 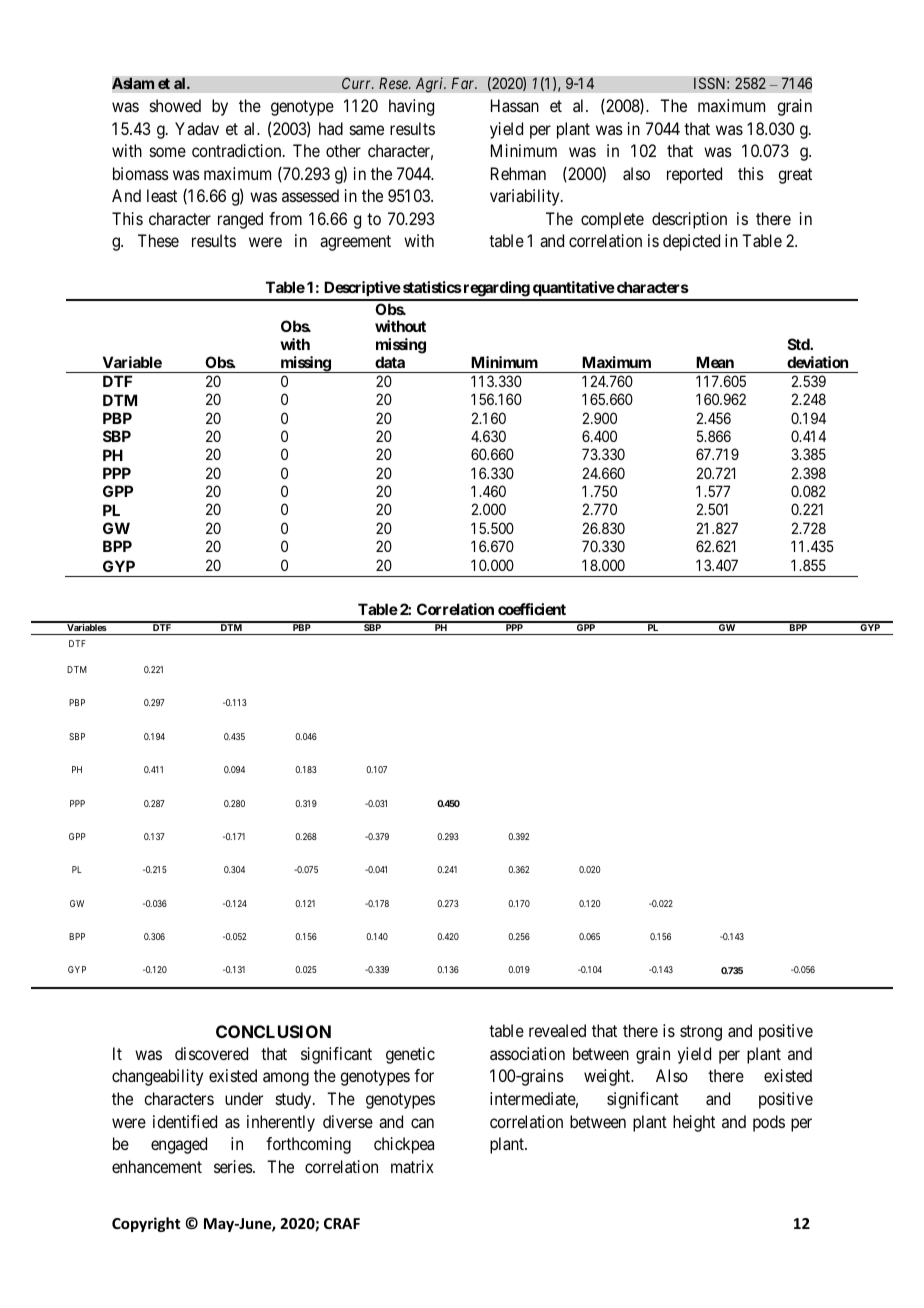 What do you see at coordinates (273, 1031) in the page?
I see `CONCLUSION` at bounding box center [273, 1031].
